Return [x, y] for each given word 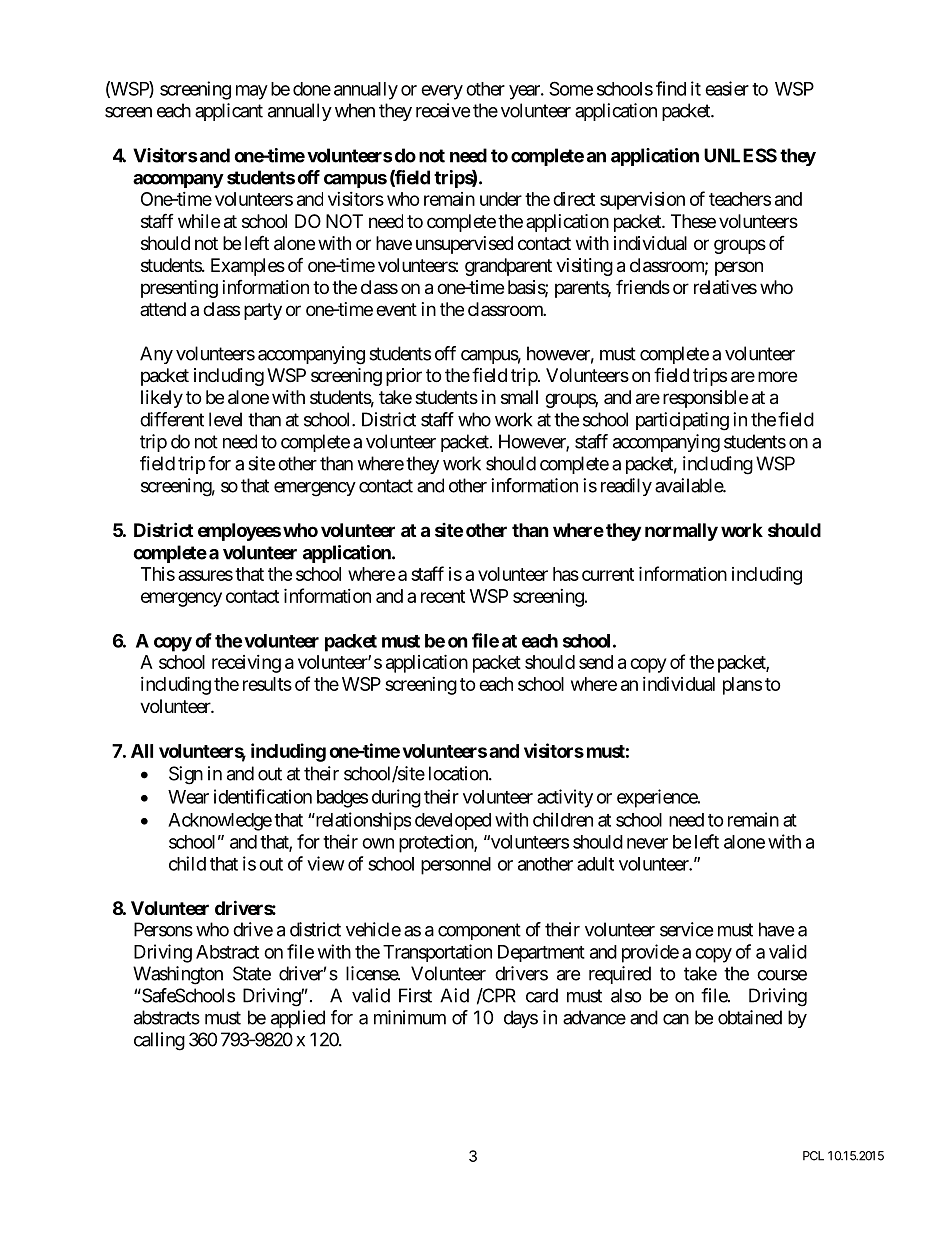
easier [727, 88]
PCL [813, 1156]
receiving [246, 664]
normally [681, 532]
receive [443, 110]
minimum [410, 1017]
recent [443, 596]
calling [159, 1041]
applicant [229, 112]
